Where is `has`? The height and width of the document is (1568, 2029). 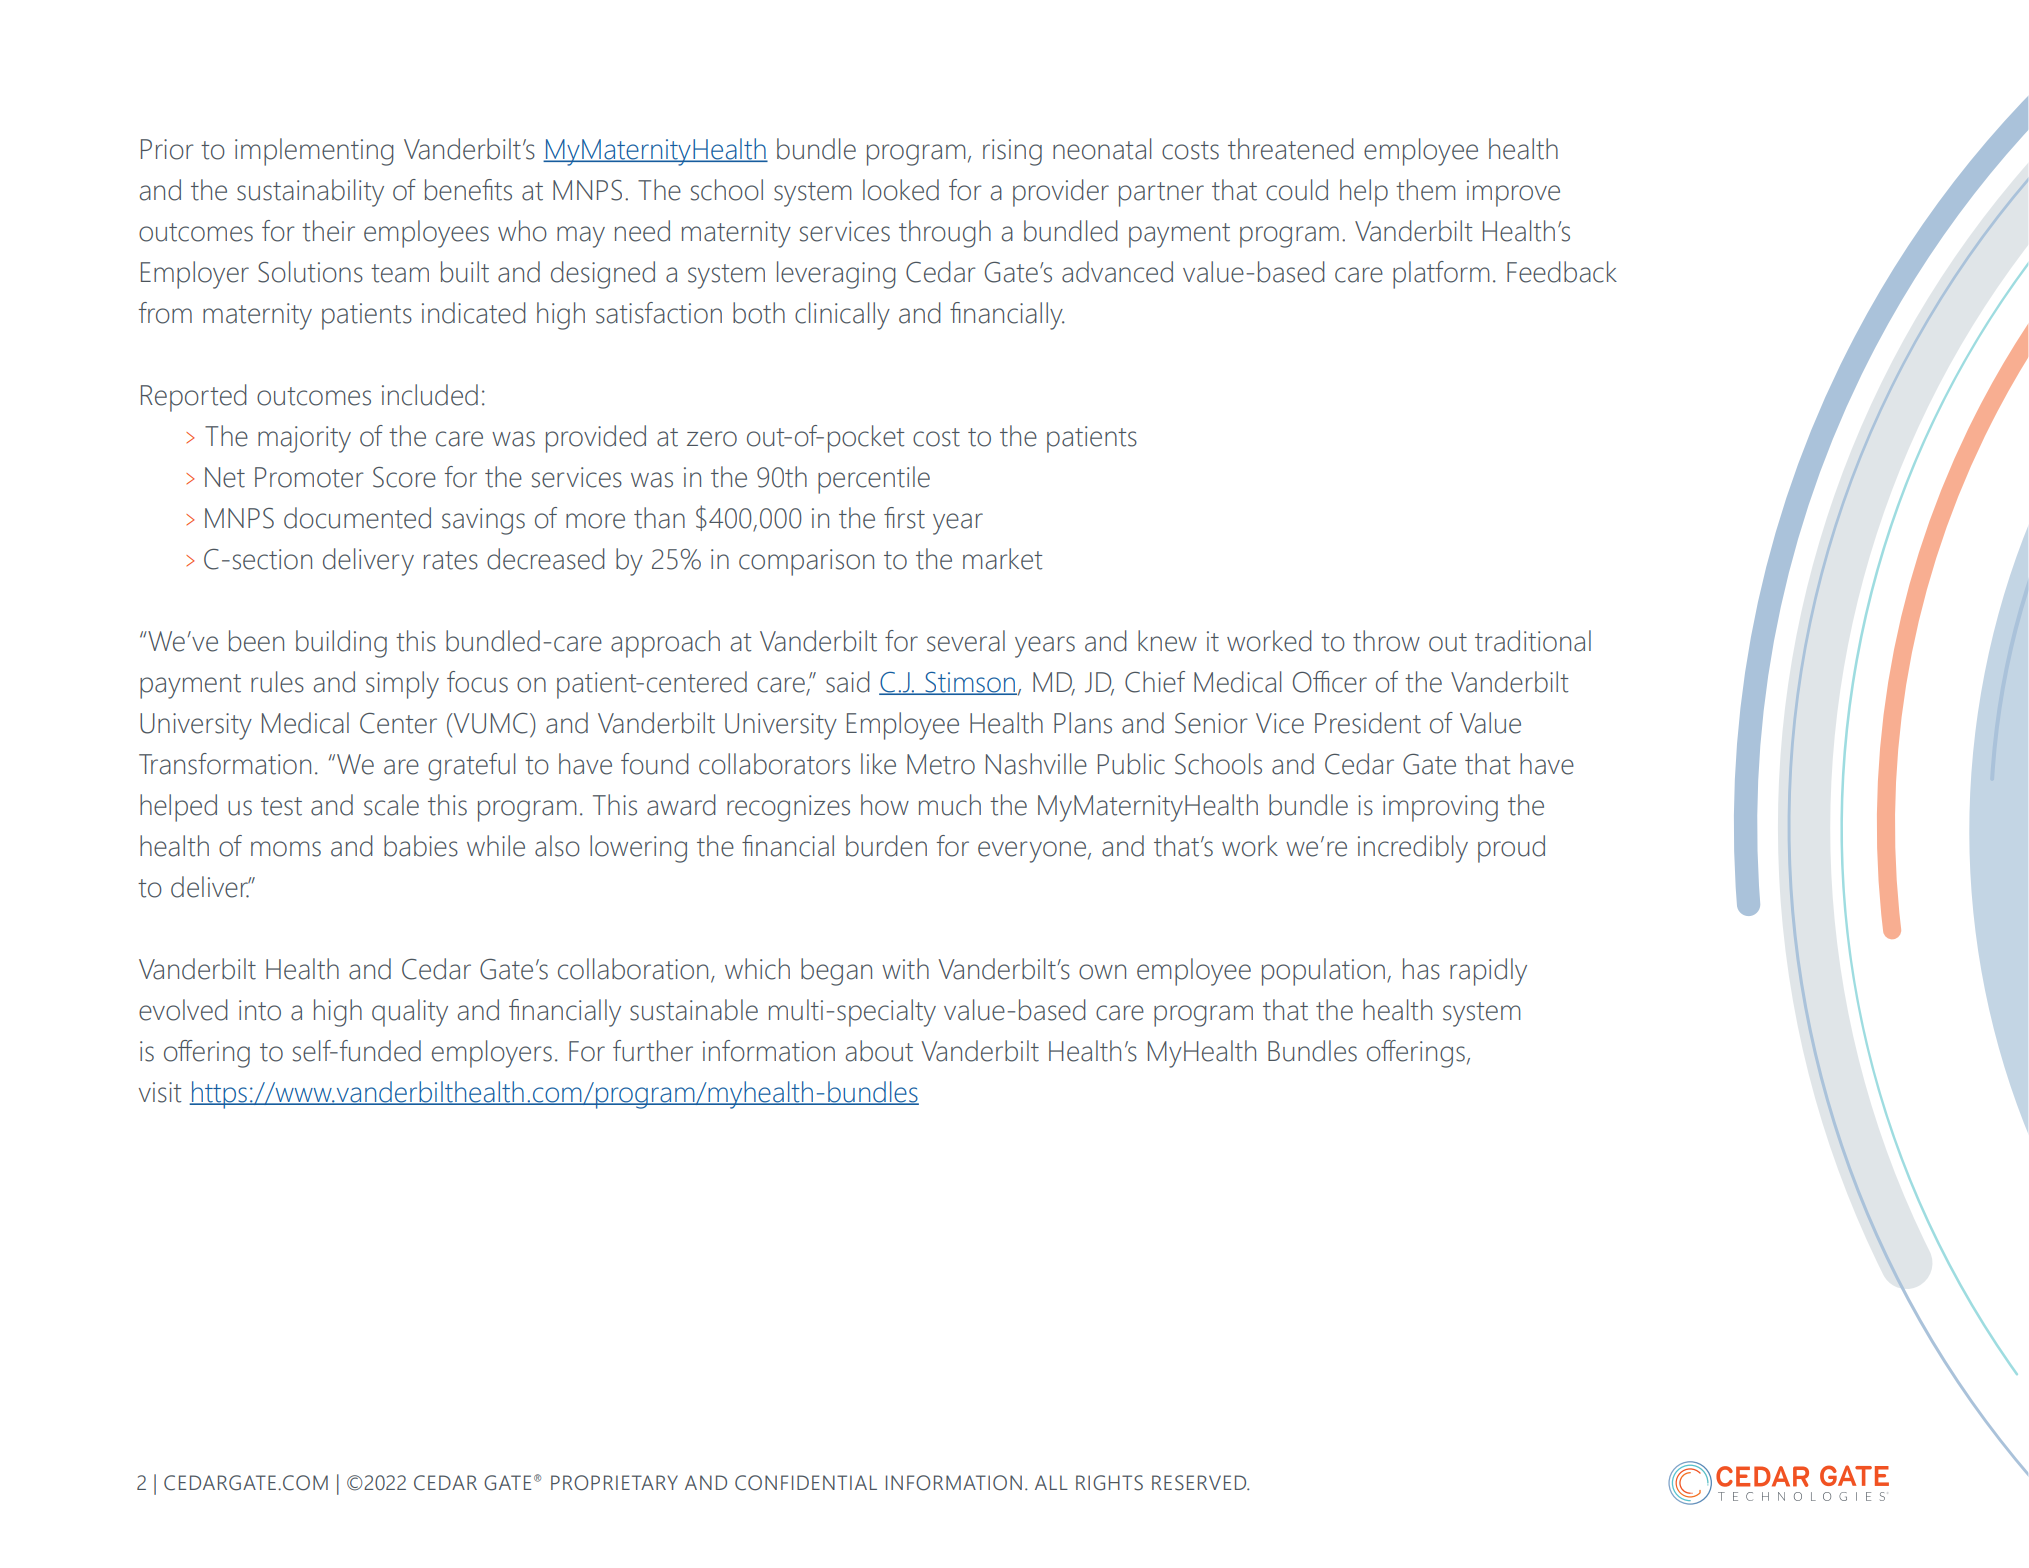 has is located at coordinates (1421, 969).
